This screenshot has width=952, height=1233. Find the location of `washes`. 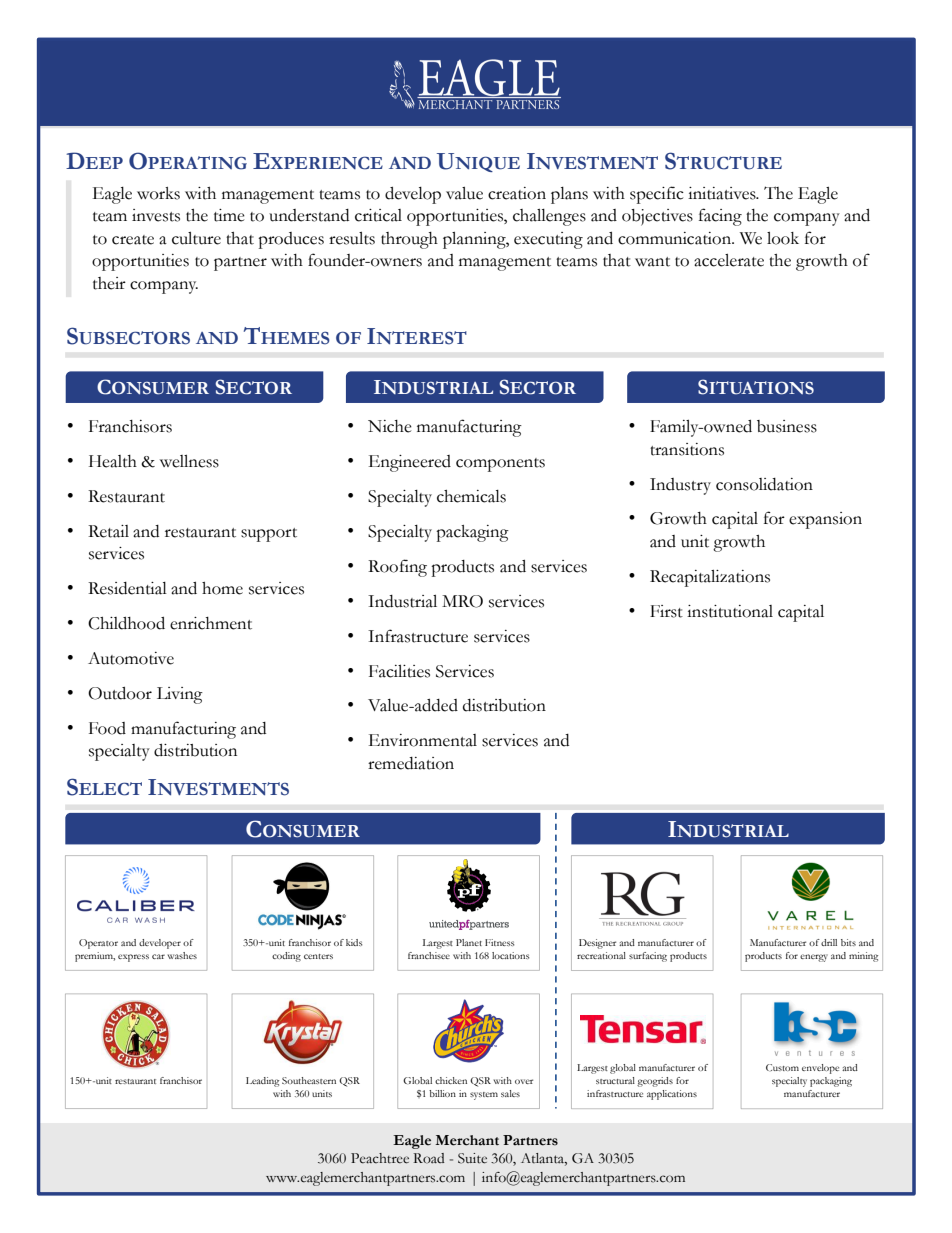

washes is located at coordinates (182, 955).
